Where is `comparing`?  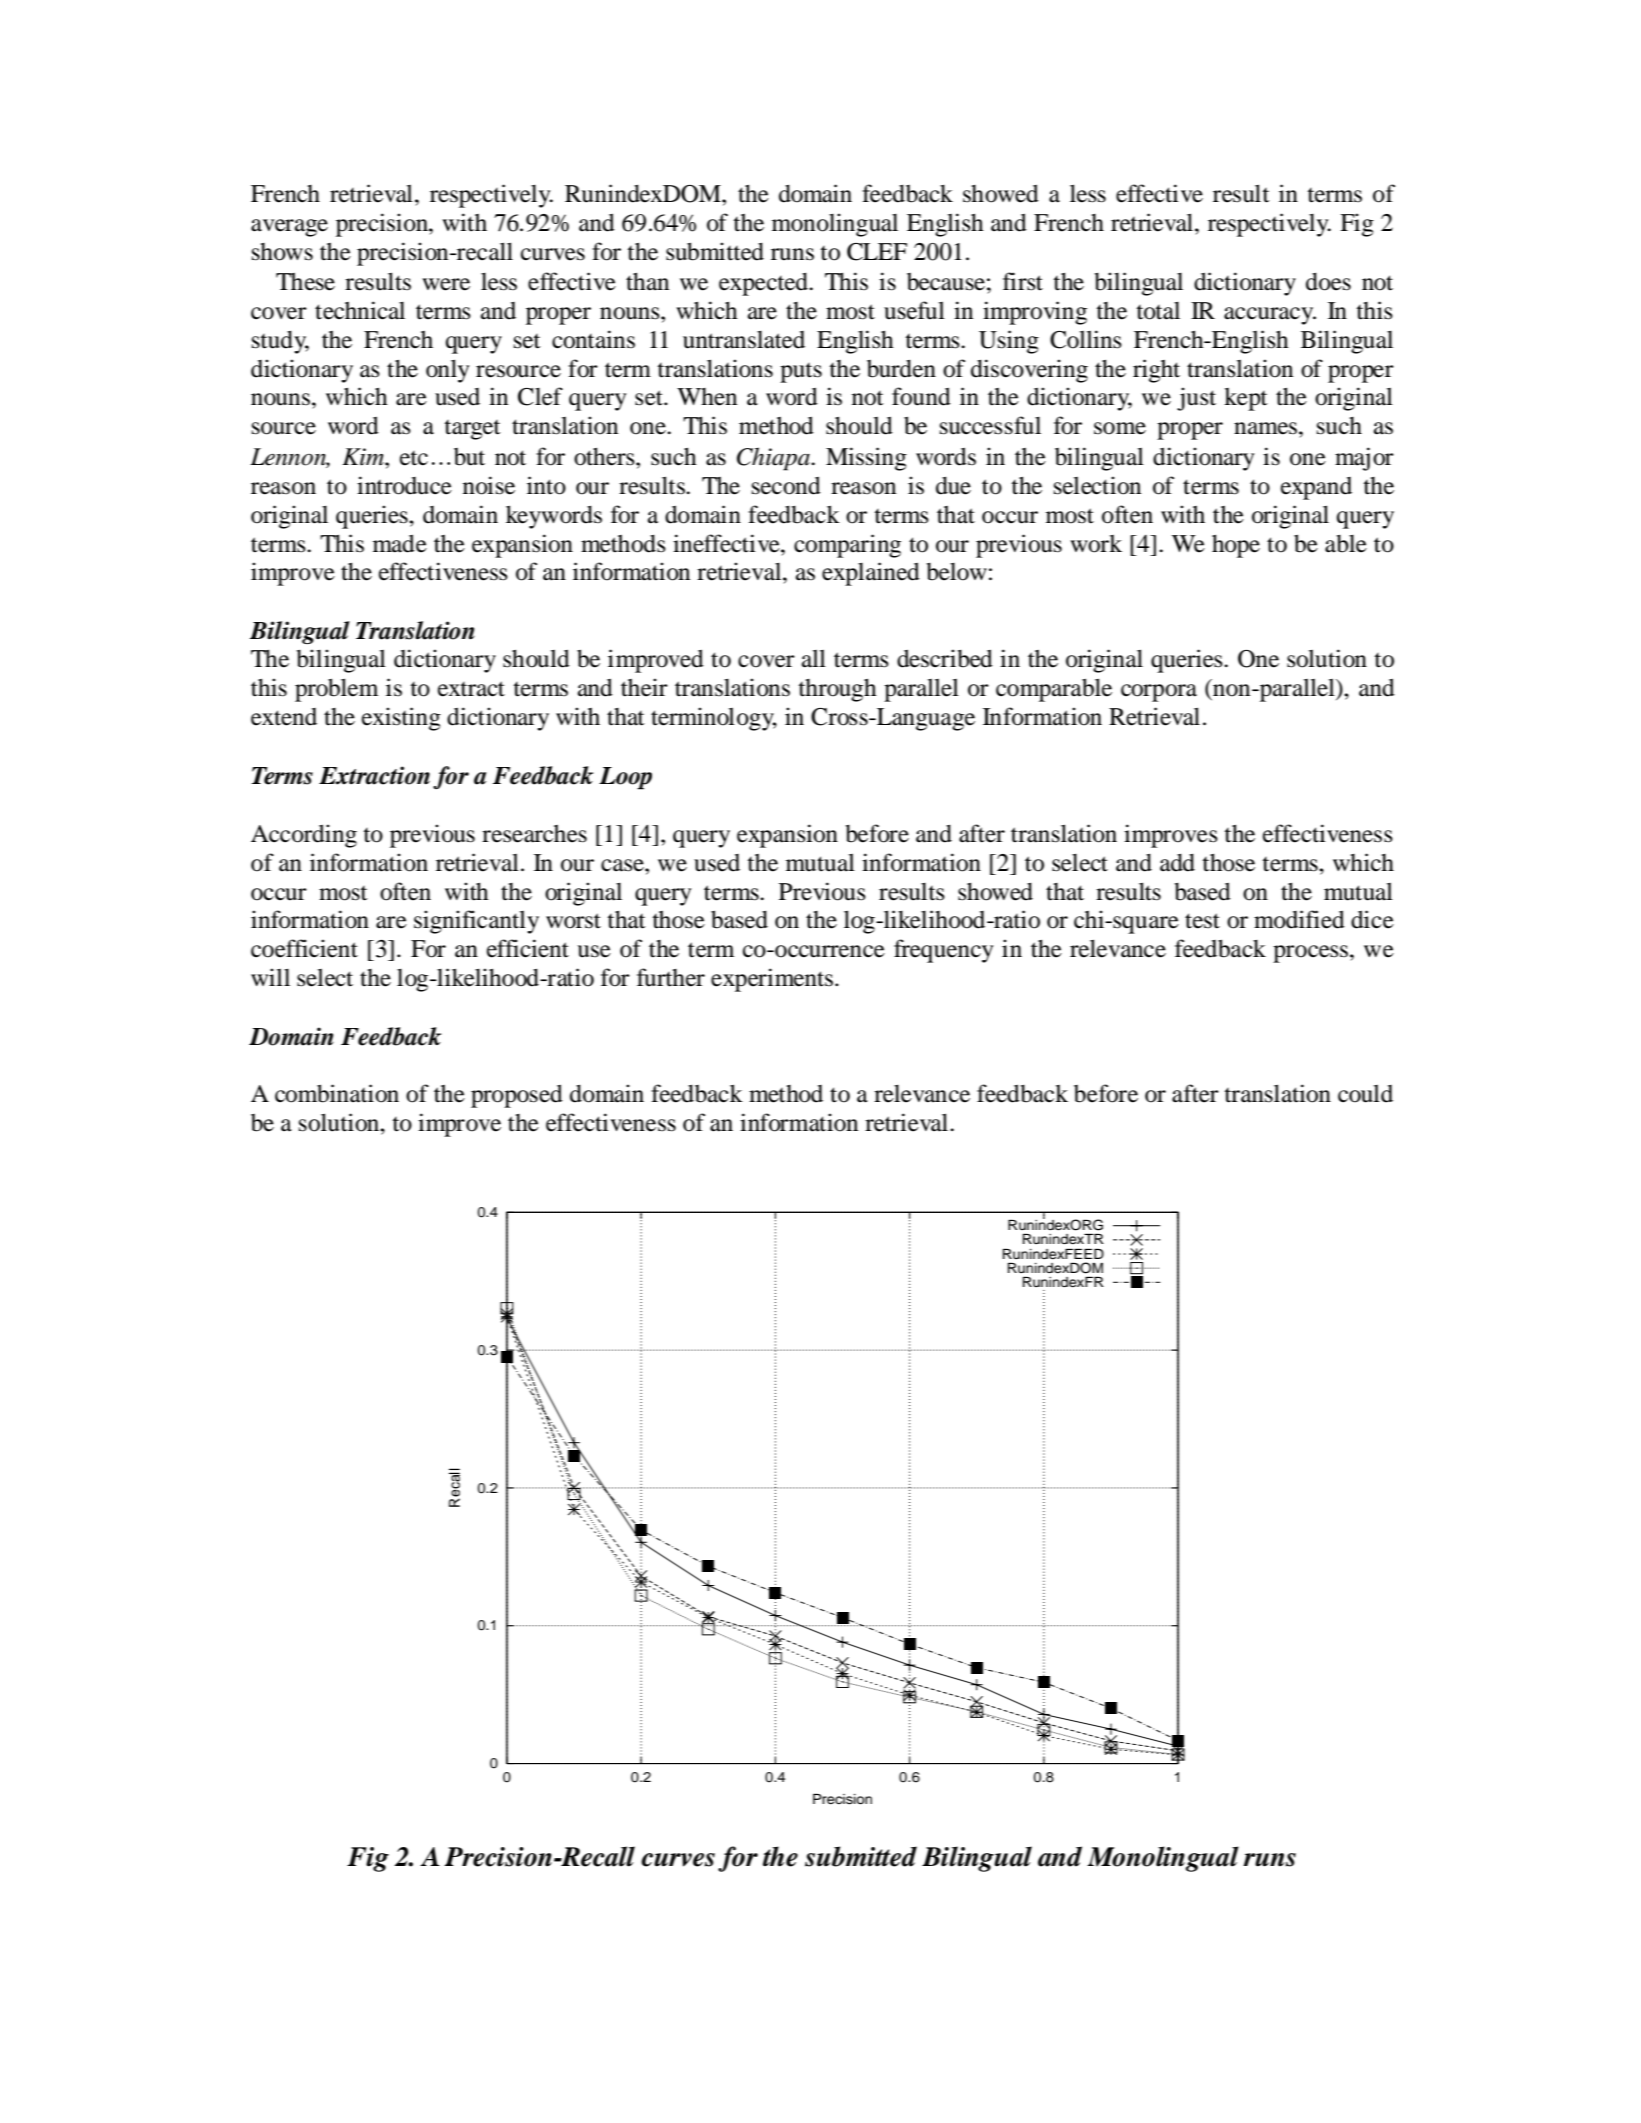
comparing is located at coordinates (847, 546).
